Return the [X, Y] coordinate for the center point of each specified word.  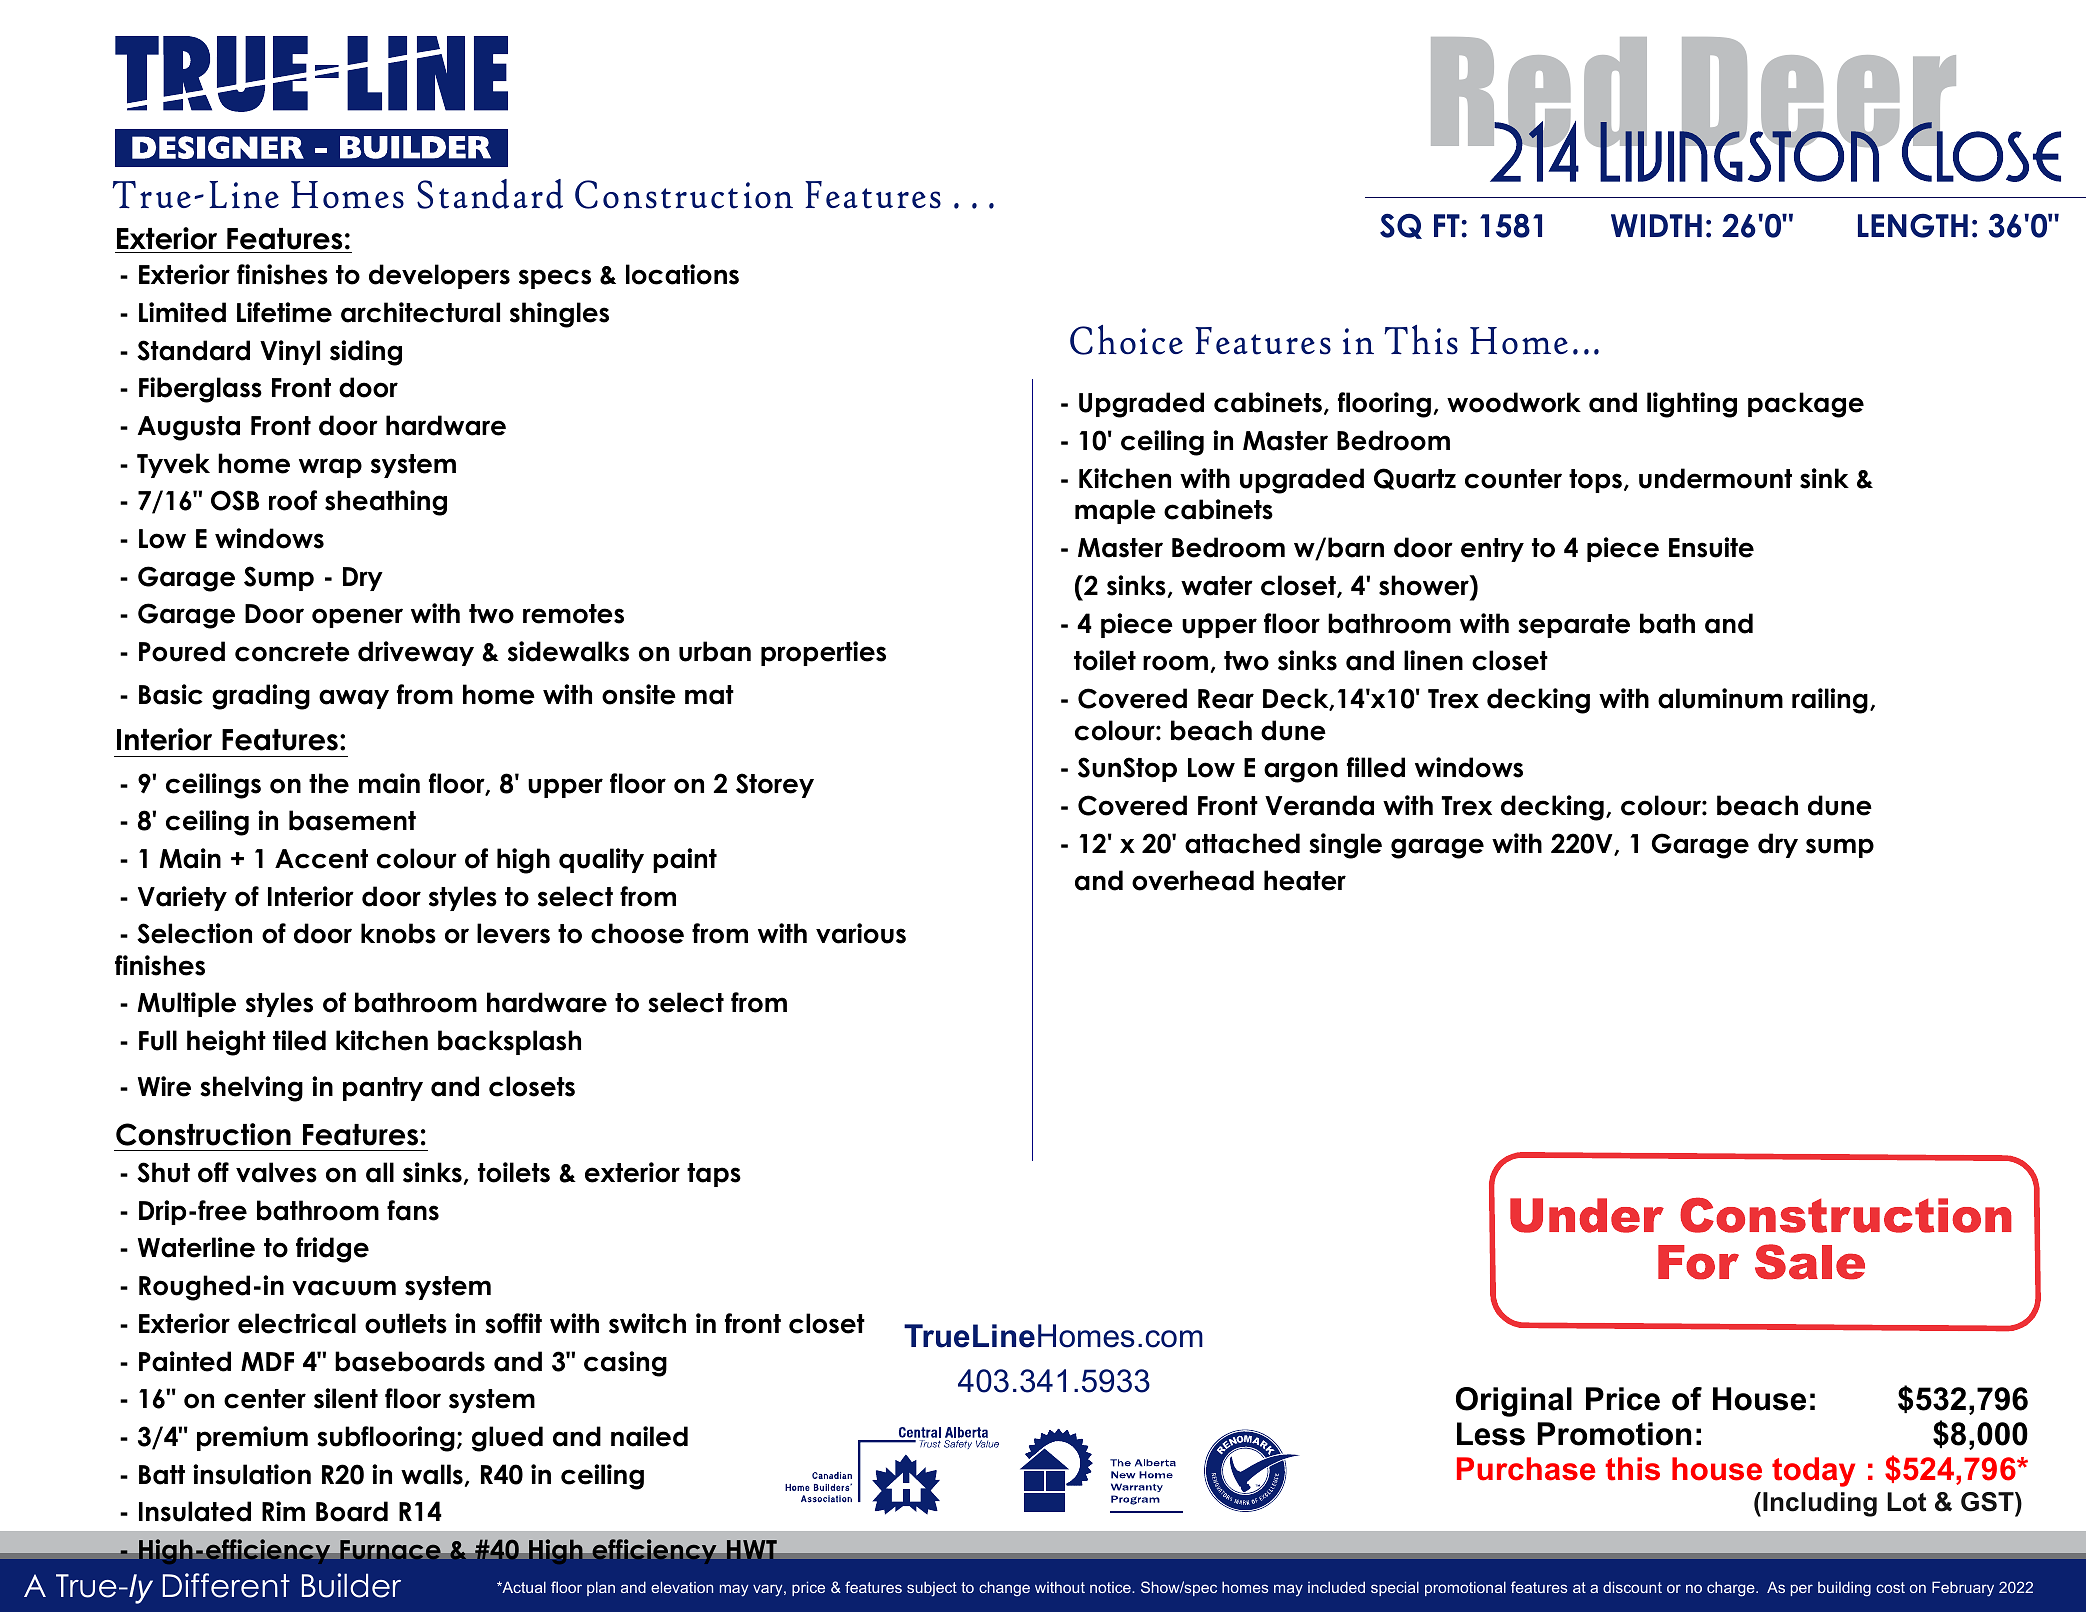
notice [1111, 1587]
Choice [1126, 340]
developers [439, 276]
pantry [383, 1089]
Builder [351, 1585]
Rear [1226, 699]
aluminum [1720, 698]
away [354, 699]
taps [714, 1175]
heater [1305, 880]
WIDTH [1656, 225]
